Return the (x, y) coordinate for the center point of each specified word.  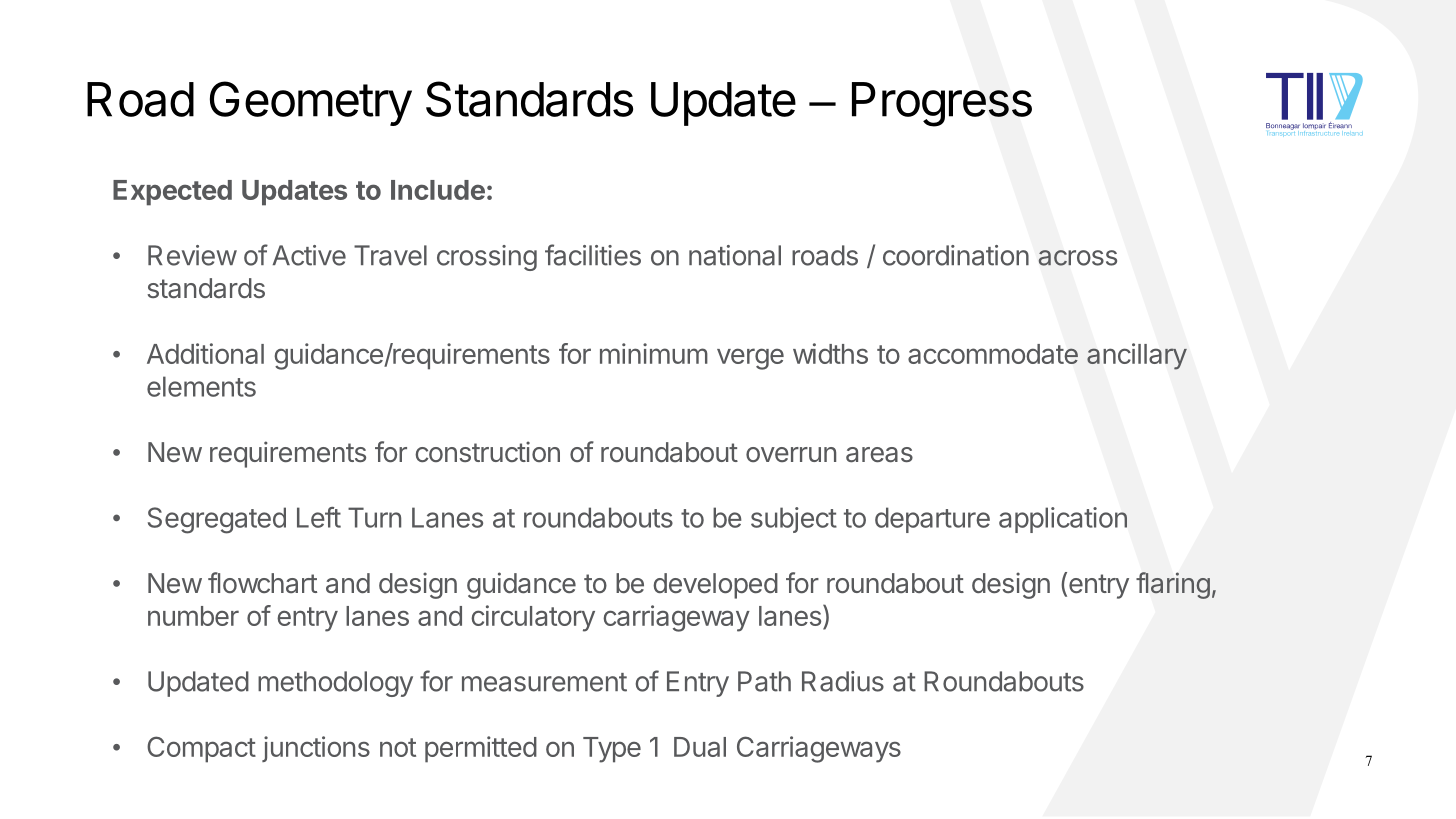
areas (879, 455)
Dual (700, 747)
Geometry (311, 103)
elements (201, 386)
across (1077, 258)
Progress (942, 104)
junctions (316, 749)
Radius (843, 681)
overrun (791, 454)
